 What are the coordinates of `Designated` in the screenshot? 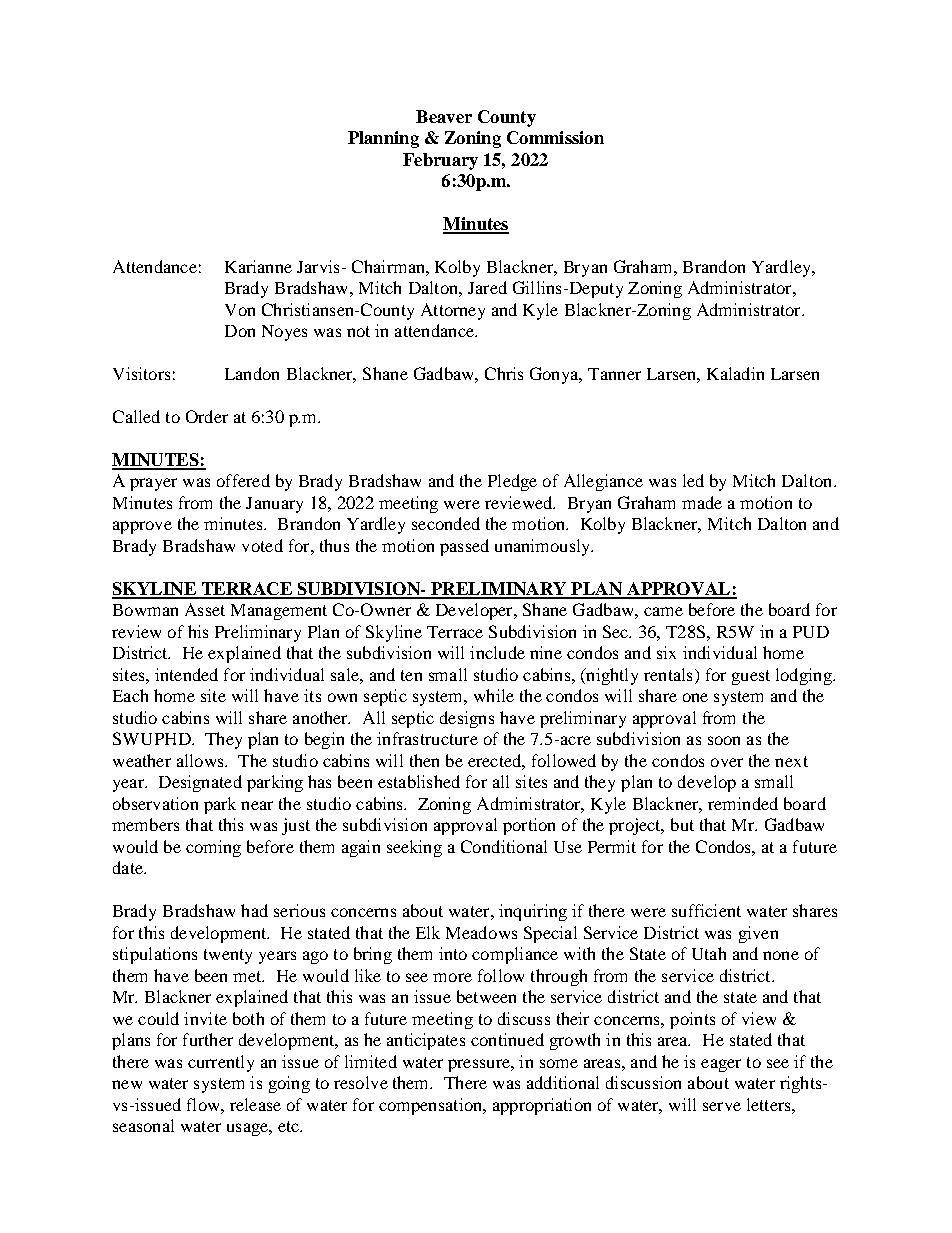 It's located at (200, 783).
